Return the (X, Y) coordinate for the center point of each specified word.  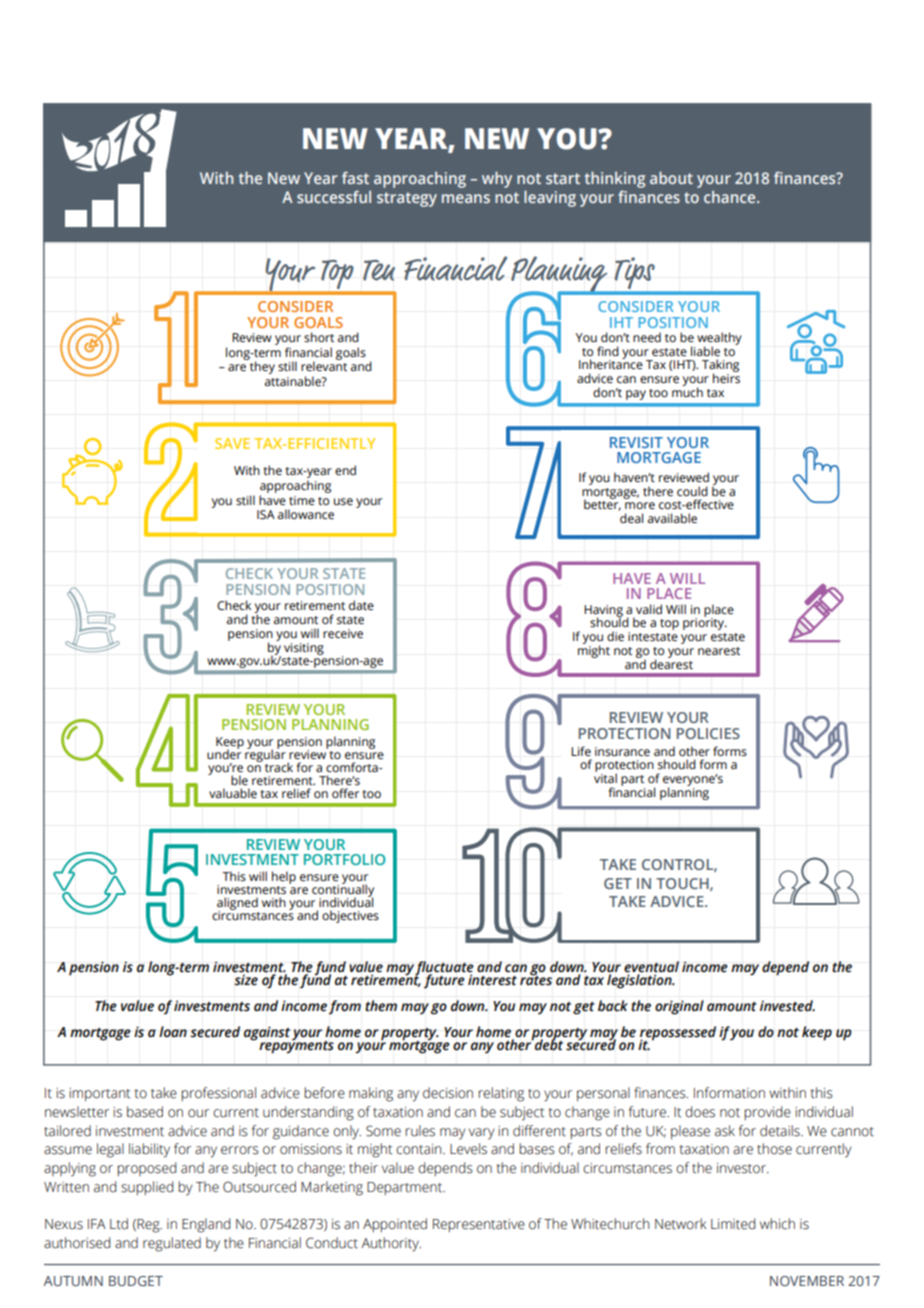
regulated (172, 1244)
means (466, 198)
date (361, 605)
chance (731, 197)
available (672, 518)
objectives (350, 916)
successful (334, 197)
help (284, 877)
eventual (651, 967)
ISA (266, 515)
